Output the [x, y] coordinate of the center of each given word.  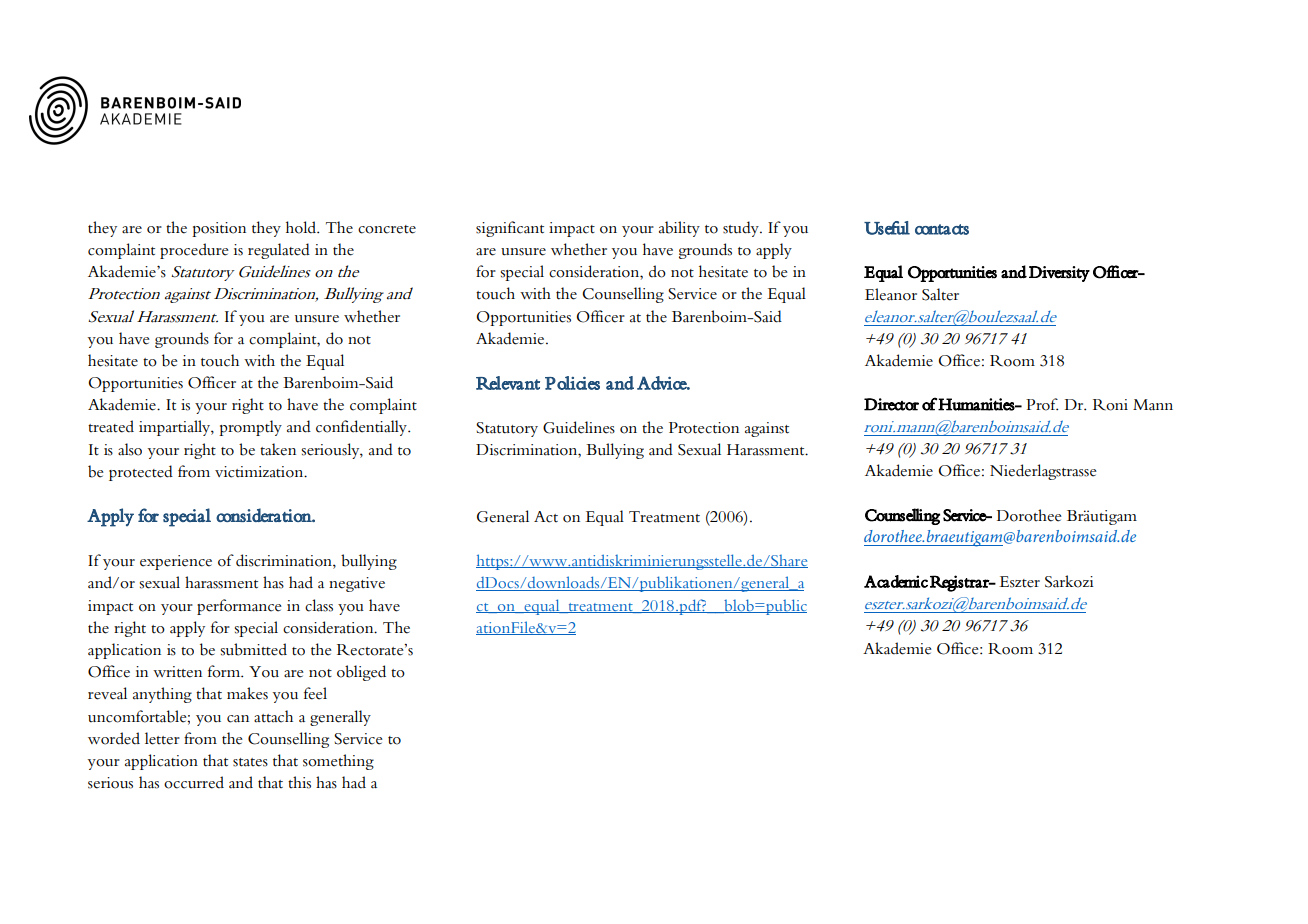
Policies [572, 383]
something [338, 762]
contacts [942, 229]
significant [510, 229]
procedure [194, 251]
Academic [896, 581]
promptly [250, 428]
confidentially [362, 428]
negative [357, 584]
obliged [361, 673]
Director [891, 404]
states [250, 762]
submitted [254, 649]
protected [141, 473]
